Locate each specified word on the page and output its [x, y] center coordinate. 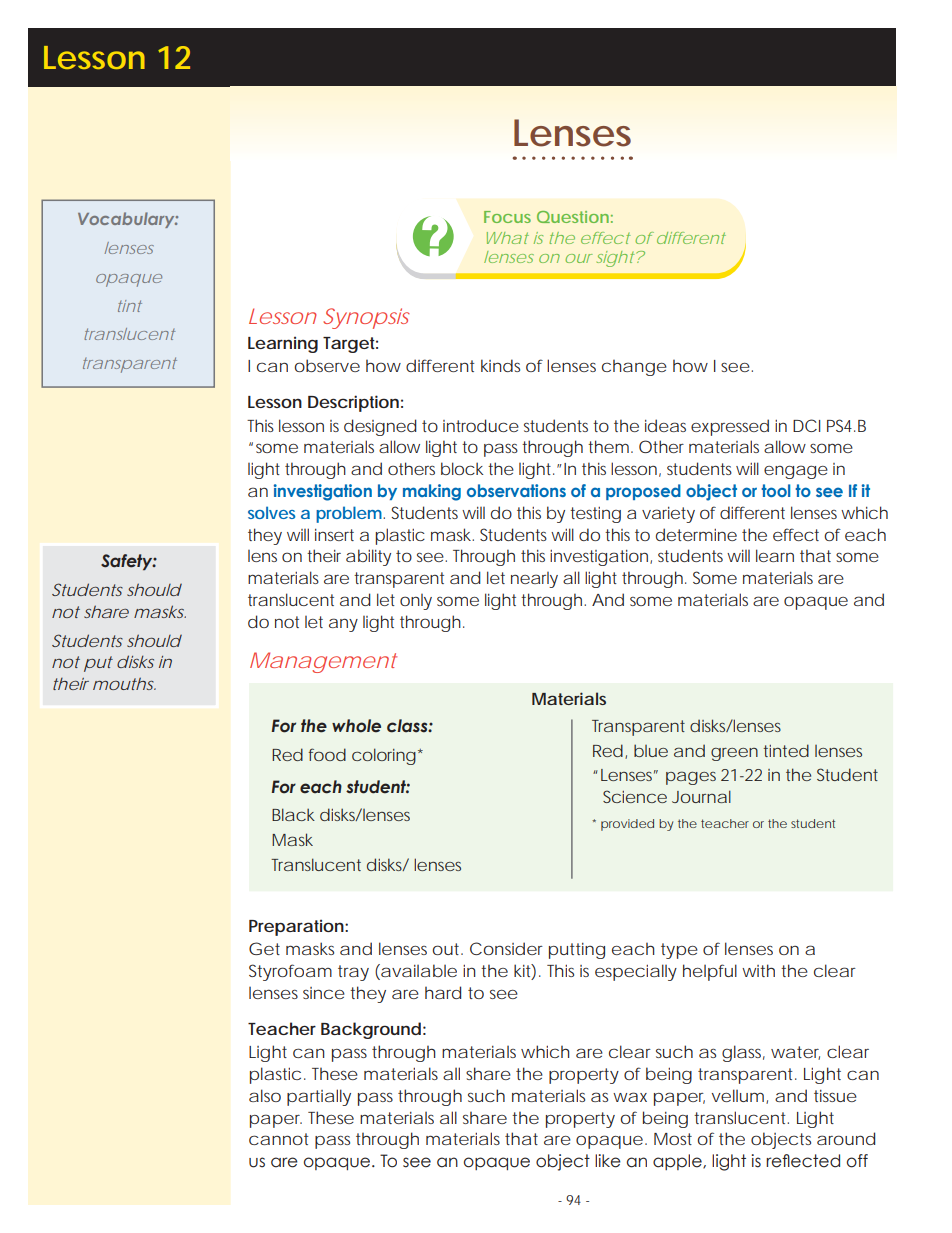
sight [616, 259]
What [508, 238]
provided [627, 825]
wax [630, 1097]
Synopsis [366, 318]
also [265, 1095]
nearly [534, 580]
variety [668, 515]
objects [781, 1140]
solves [271, 512]
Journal [701, 796]
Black [293, 814]
